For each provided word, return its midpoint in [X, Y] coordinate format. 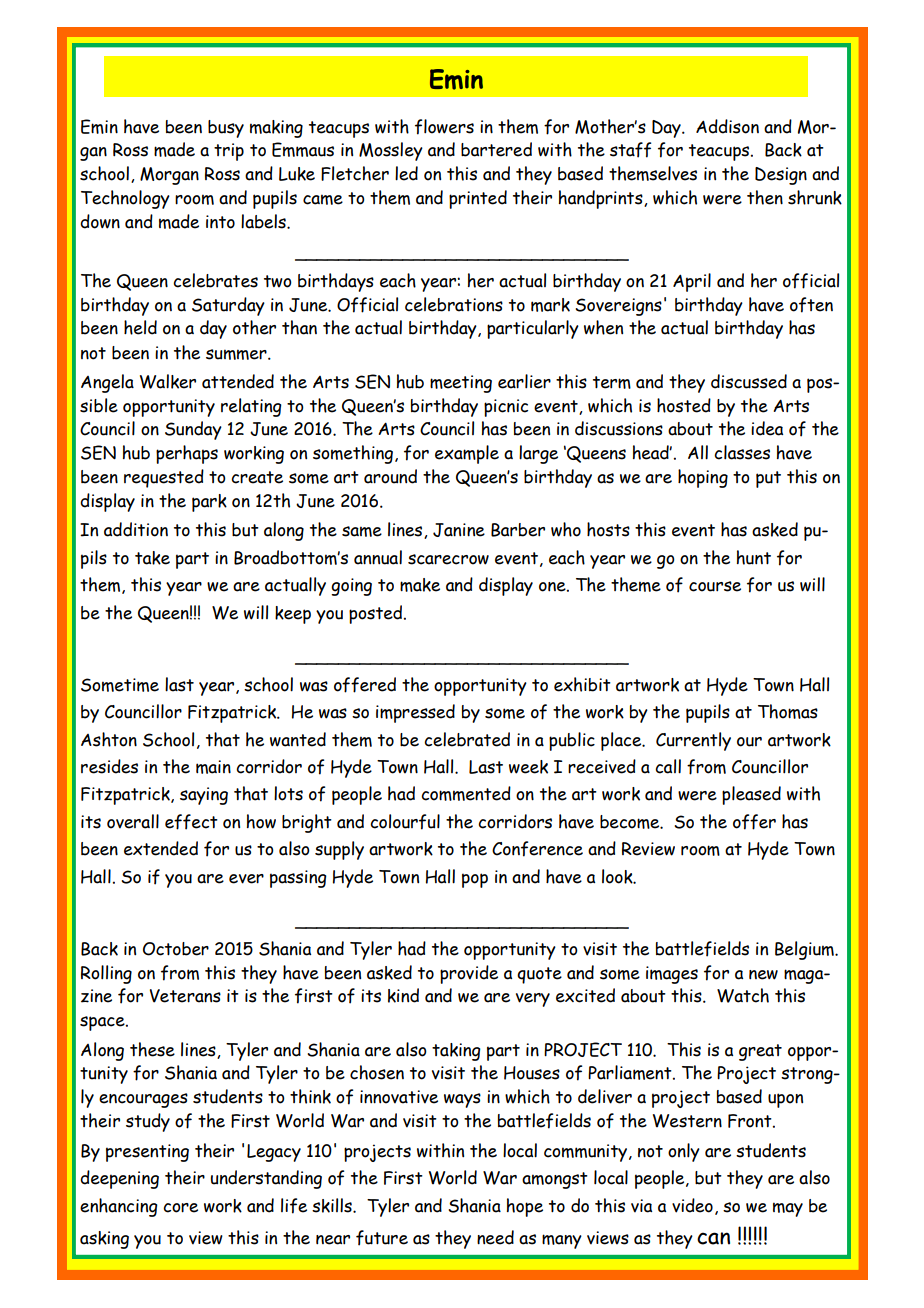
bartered [496, 149]
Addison [727, 126]
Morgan [169, 176]
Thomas [788, 711]
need [495, 1237]
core [180, 1208]
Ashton [109, 739]
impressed [415, 713]
